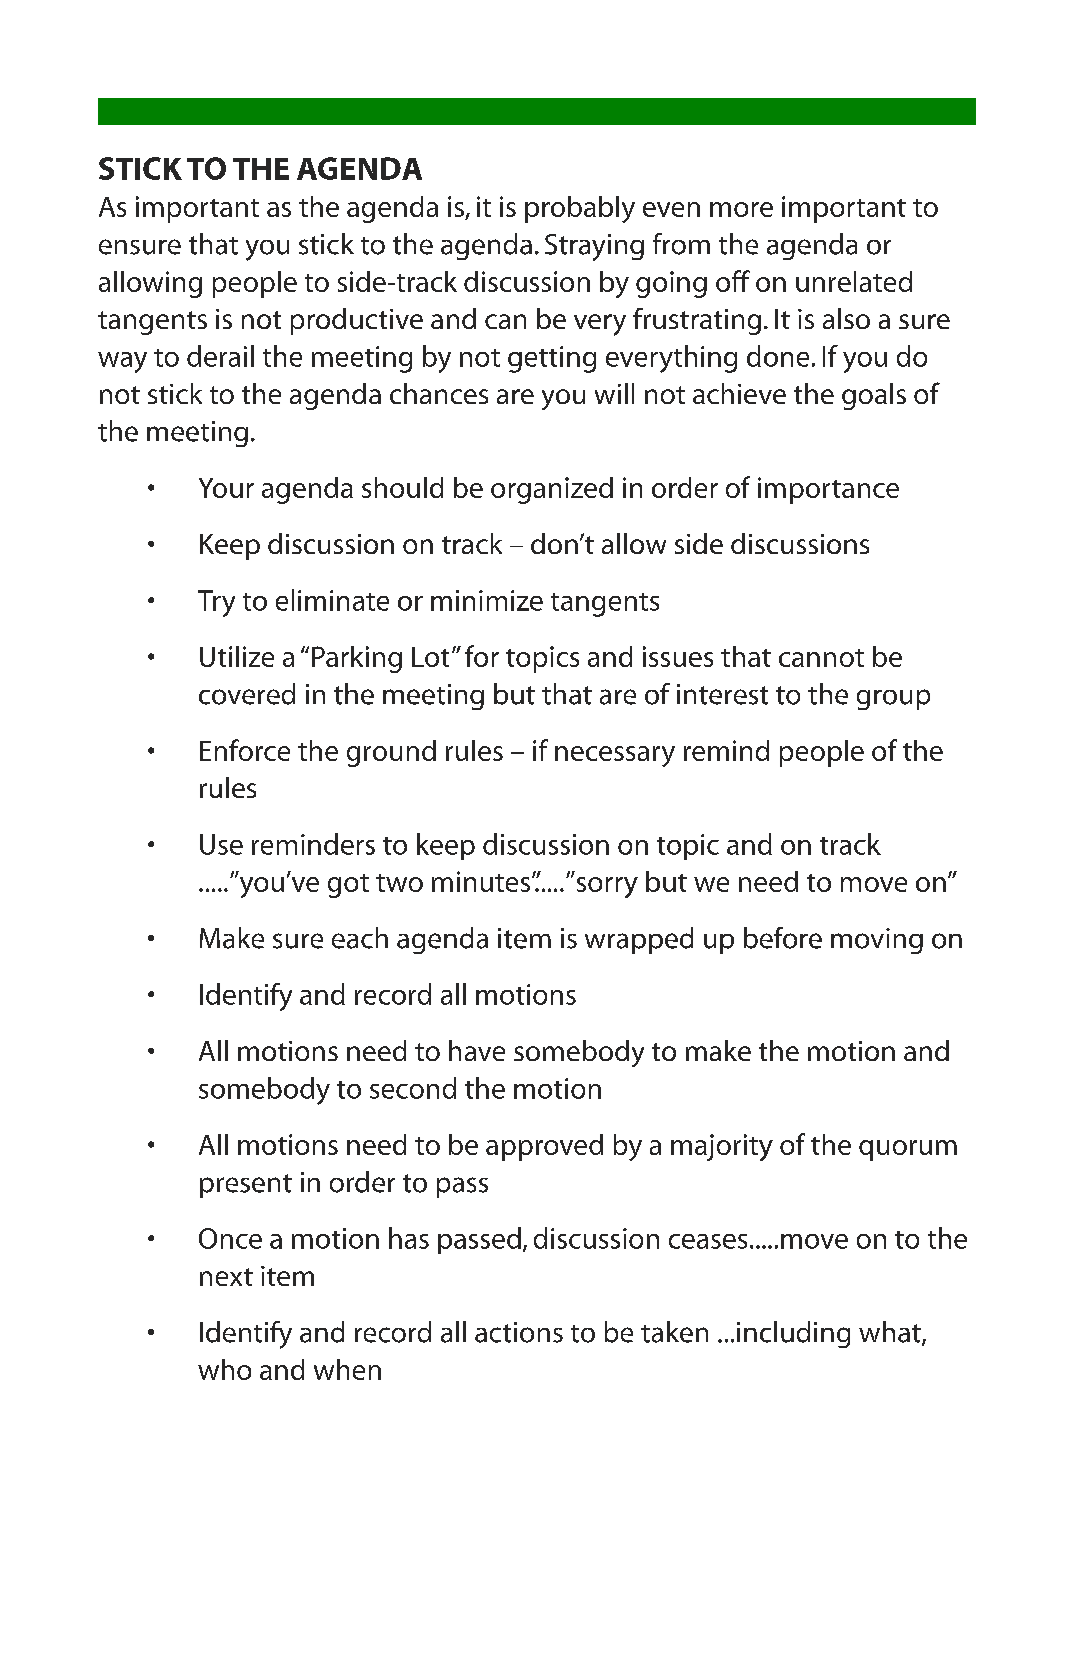 Image resolution: width=1074 pixels, height=1659 pixels. What do you see at coordinates (821, 658) in the screenshot?
I see `cannot` at bounding box center [821, 658].
